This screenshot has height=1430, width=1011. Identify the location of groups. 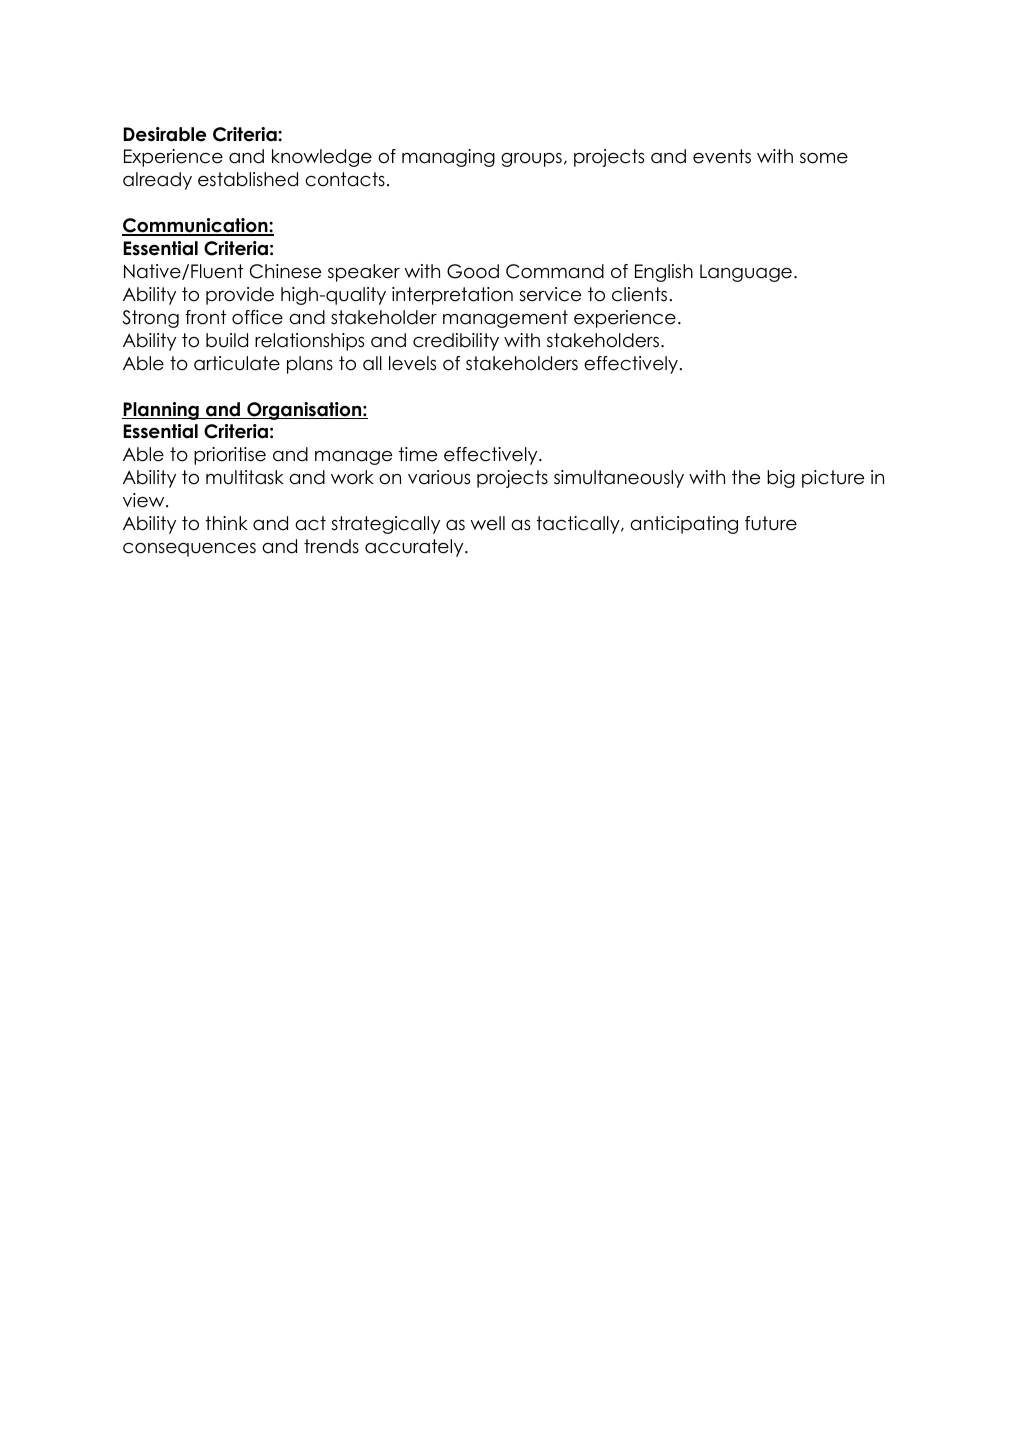
(531, 160).
